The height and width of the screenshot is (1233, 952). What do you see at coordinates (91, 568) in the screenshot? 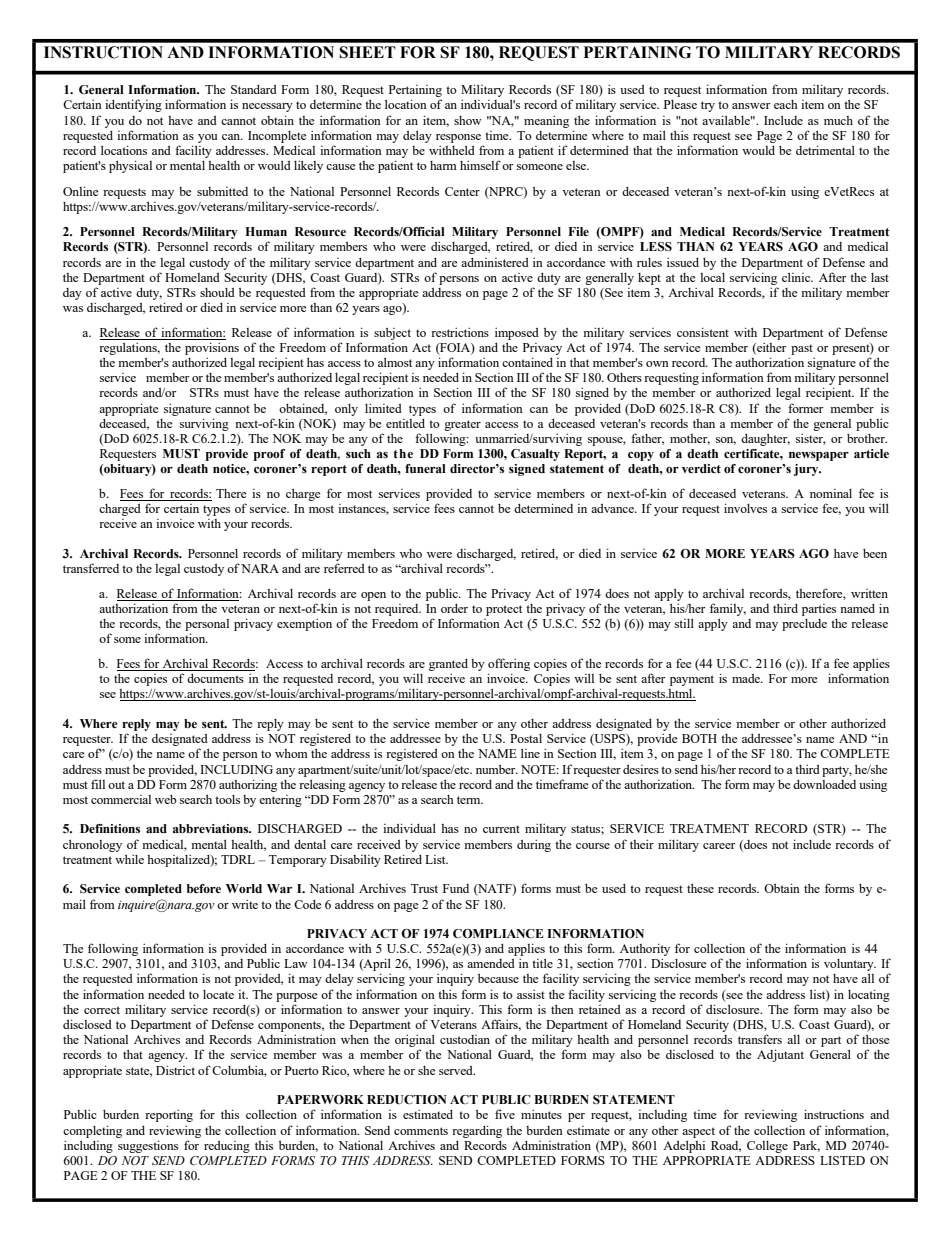
I see `transferred` at bounding box center [91, 568].
